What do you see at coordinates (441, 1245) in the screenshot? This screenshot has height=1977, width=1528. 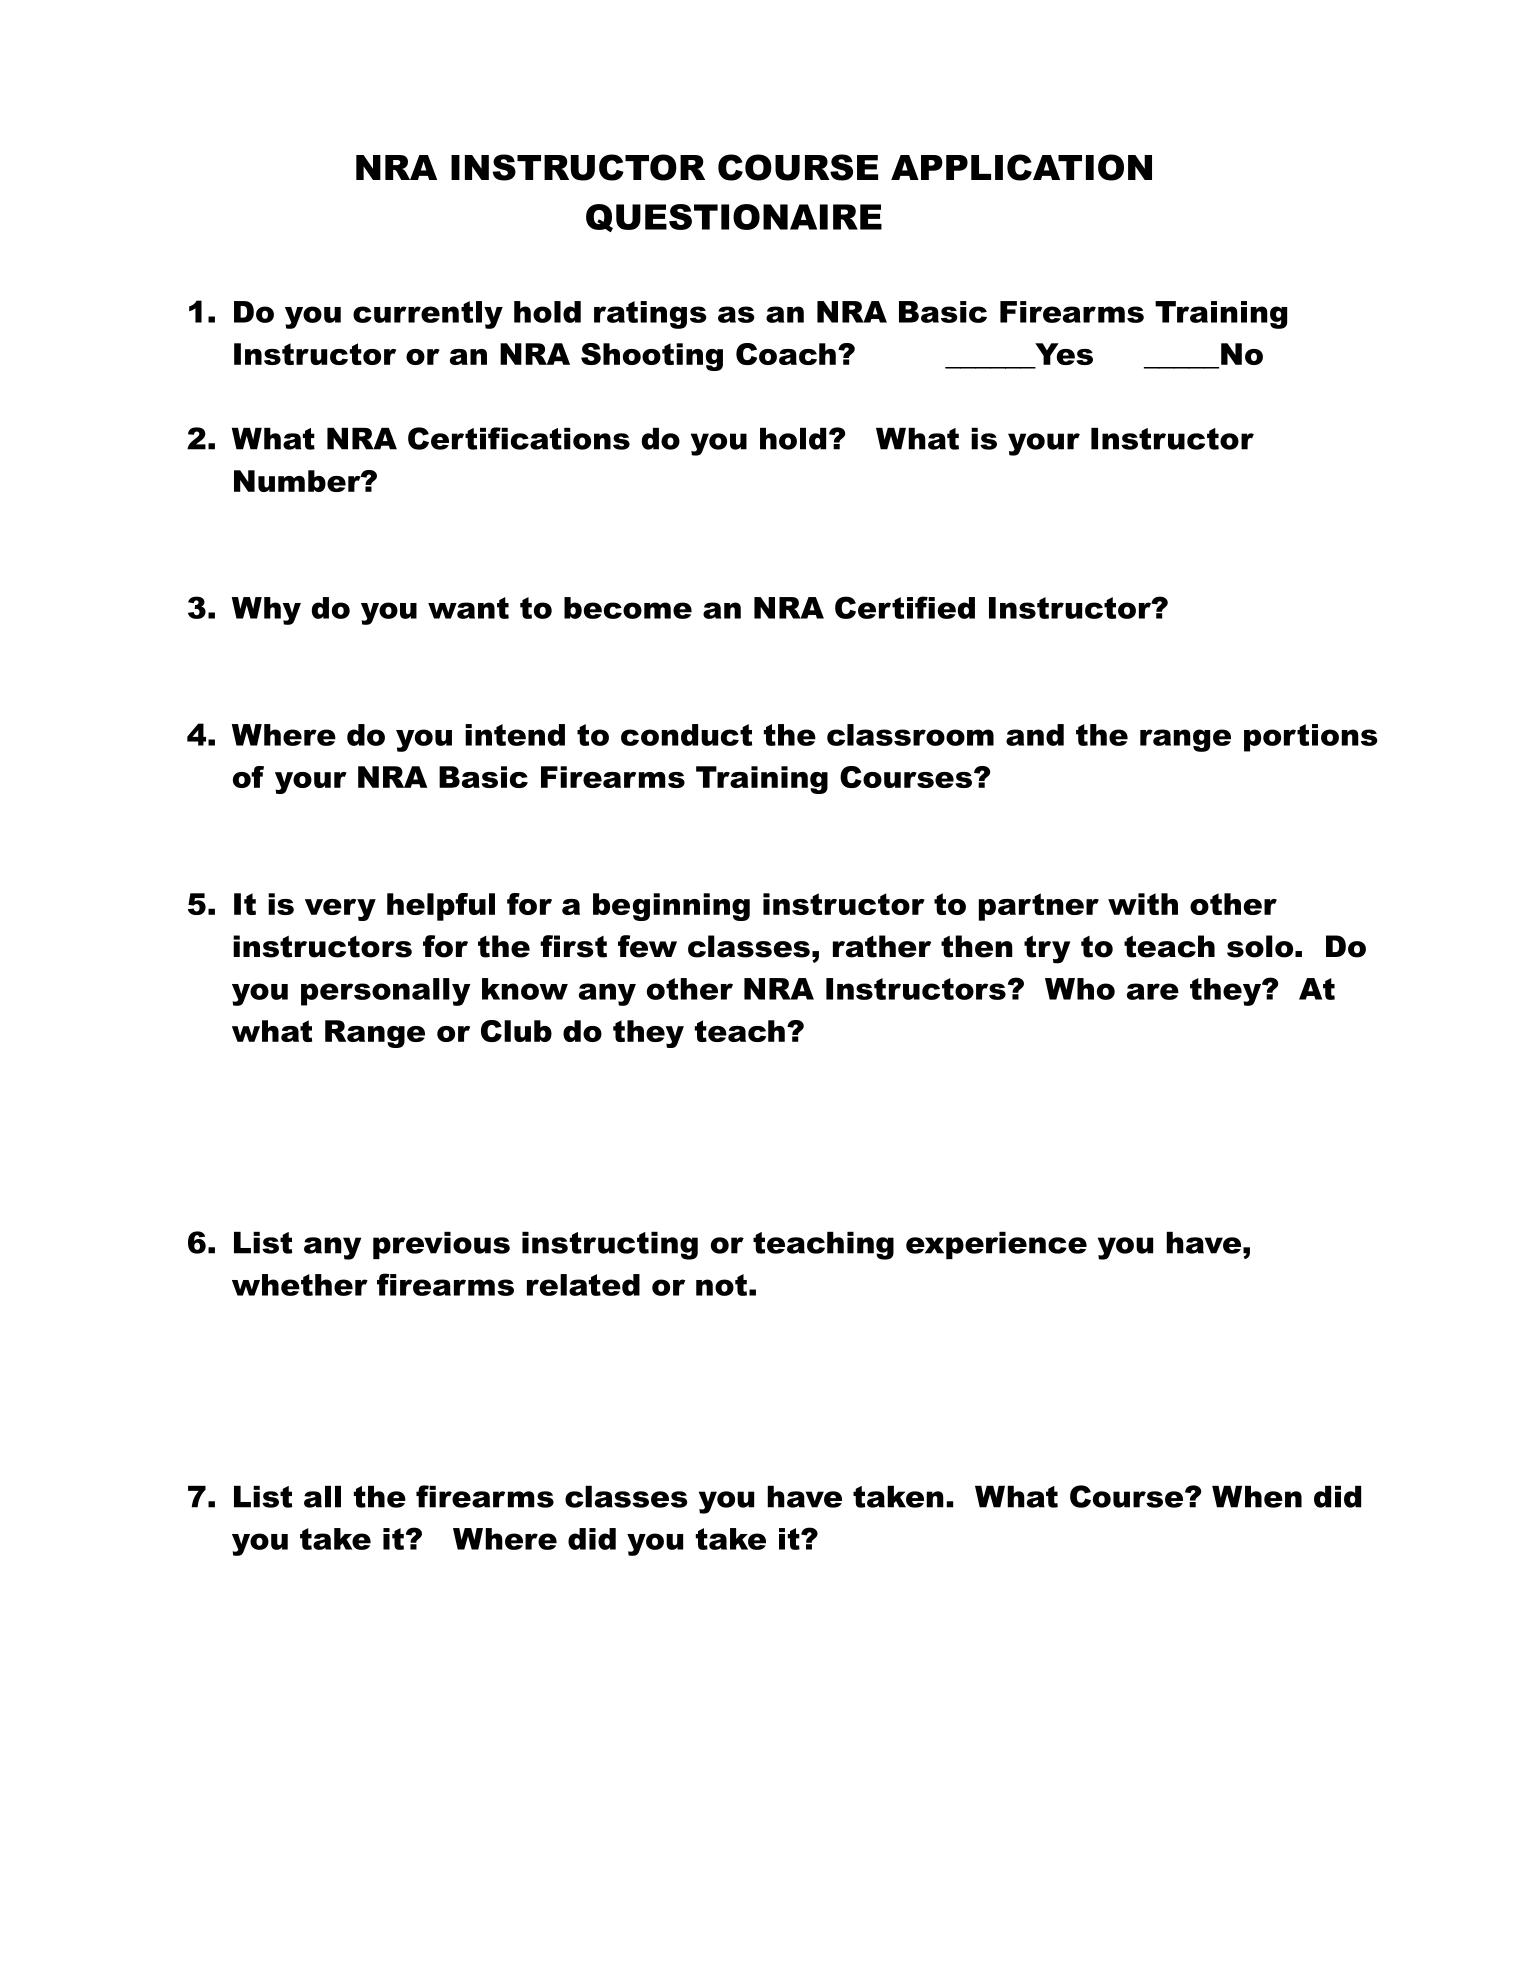 I see `previous` at bounding box center [441, 1245].
